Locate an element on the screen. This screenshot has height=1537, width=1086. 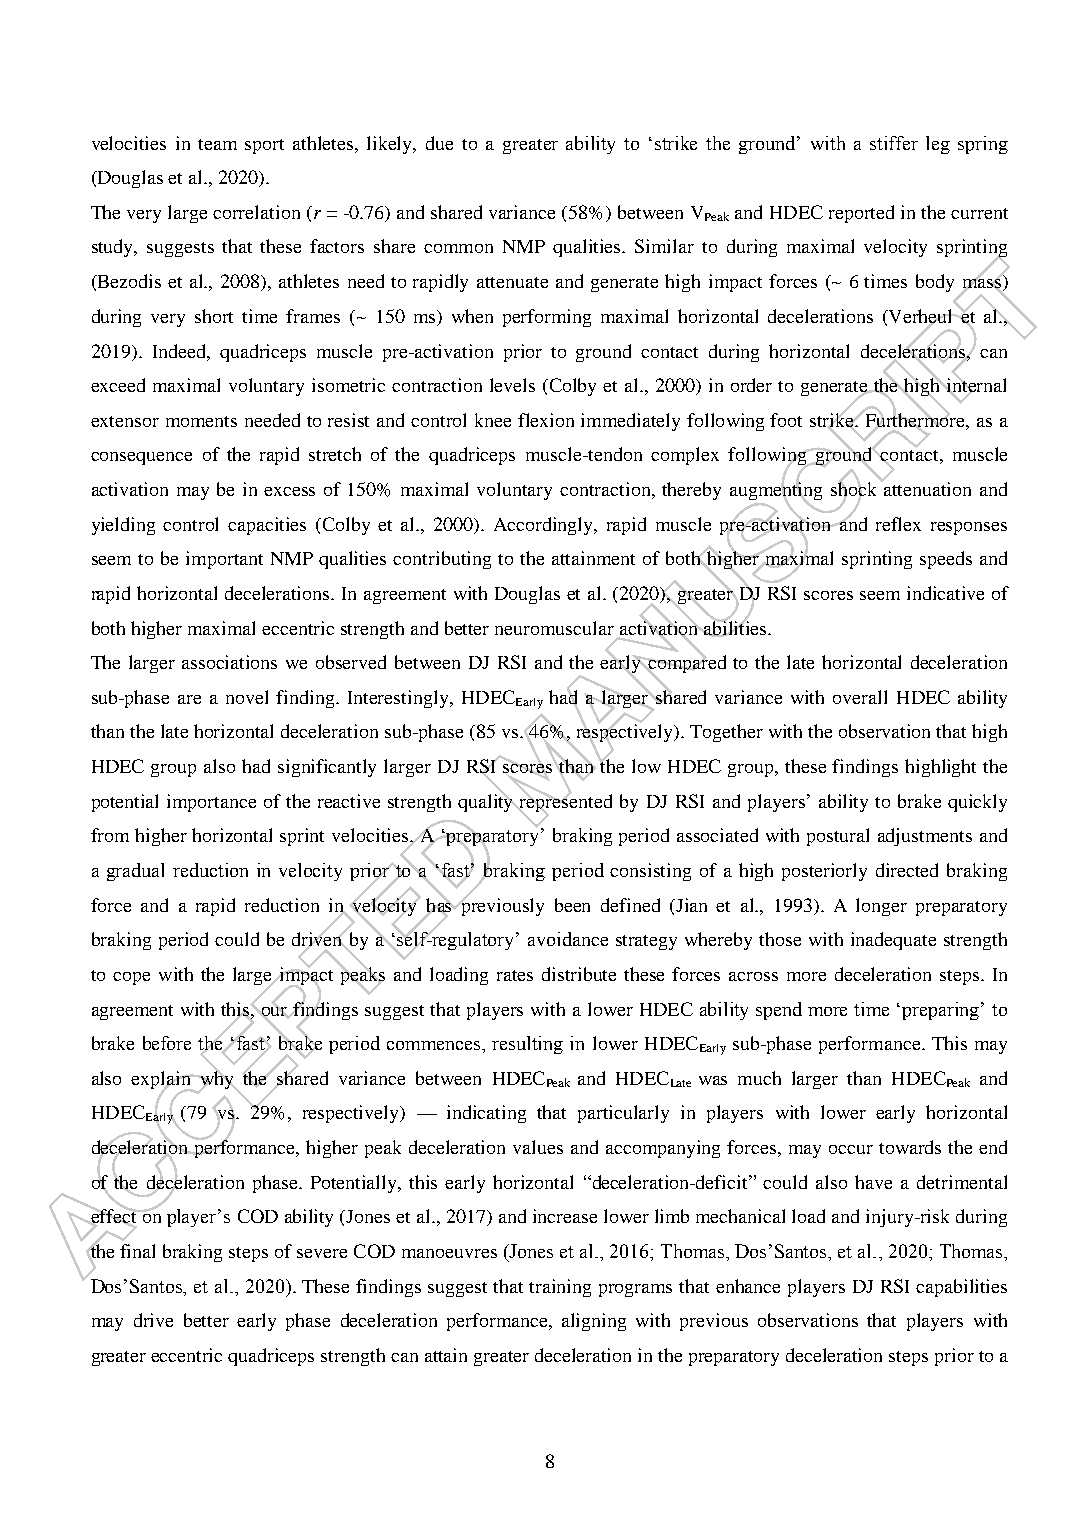
training is located at coordinates (560, 1288).
